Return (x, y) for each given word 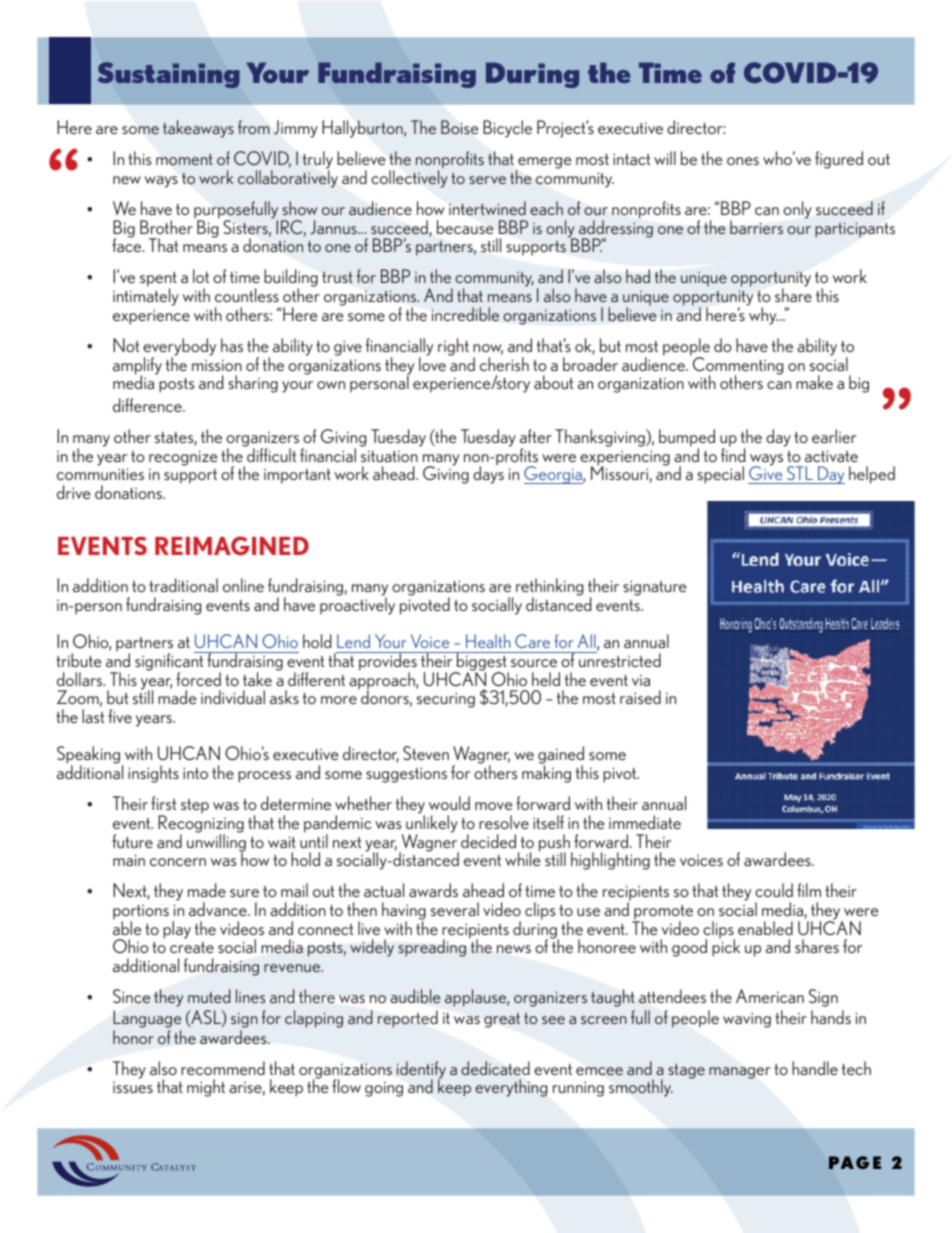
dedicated (495, 1068)
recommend (223, 1068)
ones (743, 161)
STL (800, 473)
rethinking (549, 588)
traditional (183, 585)
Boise (459, 127)
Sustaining (169, 75)
